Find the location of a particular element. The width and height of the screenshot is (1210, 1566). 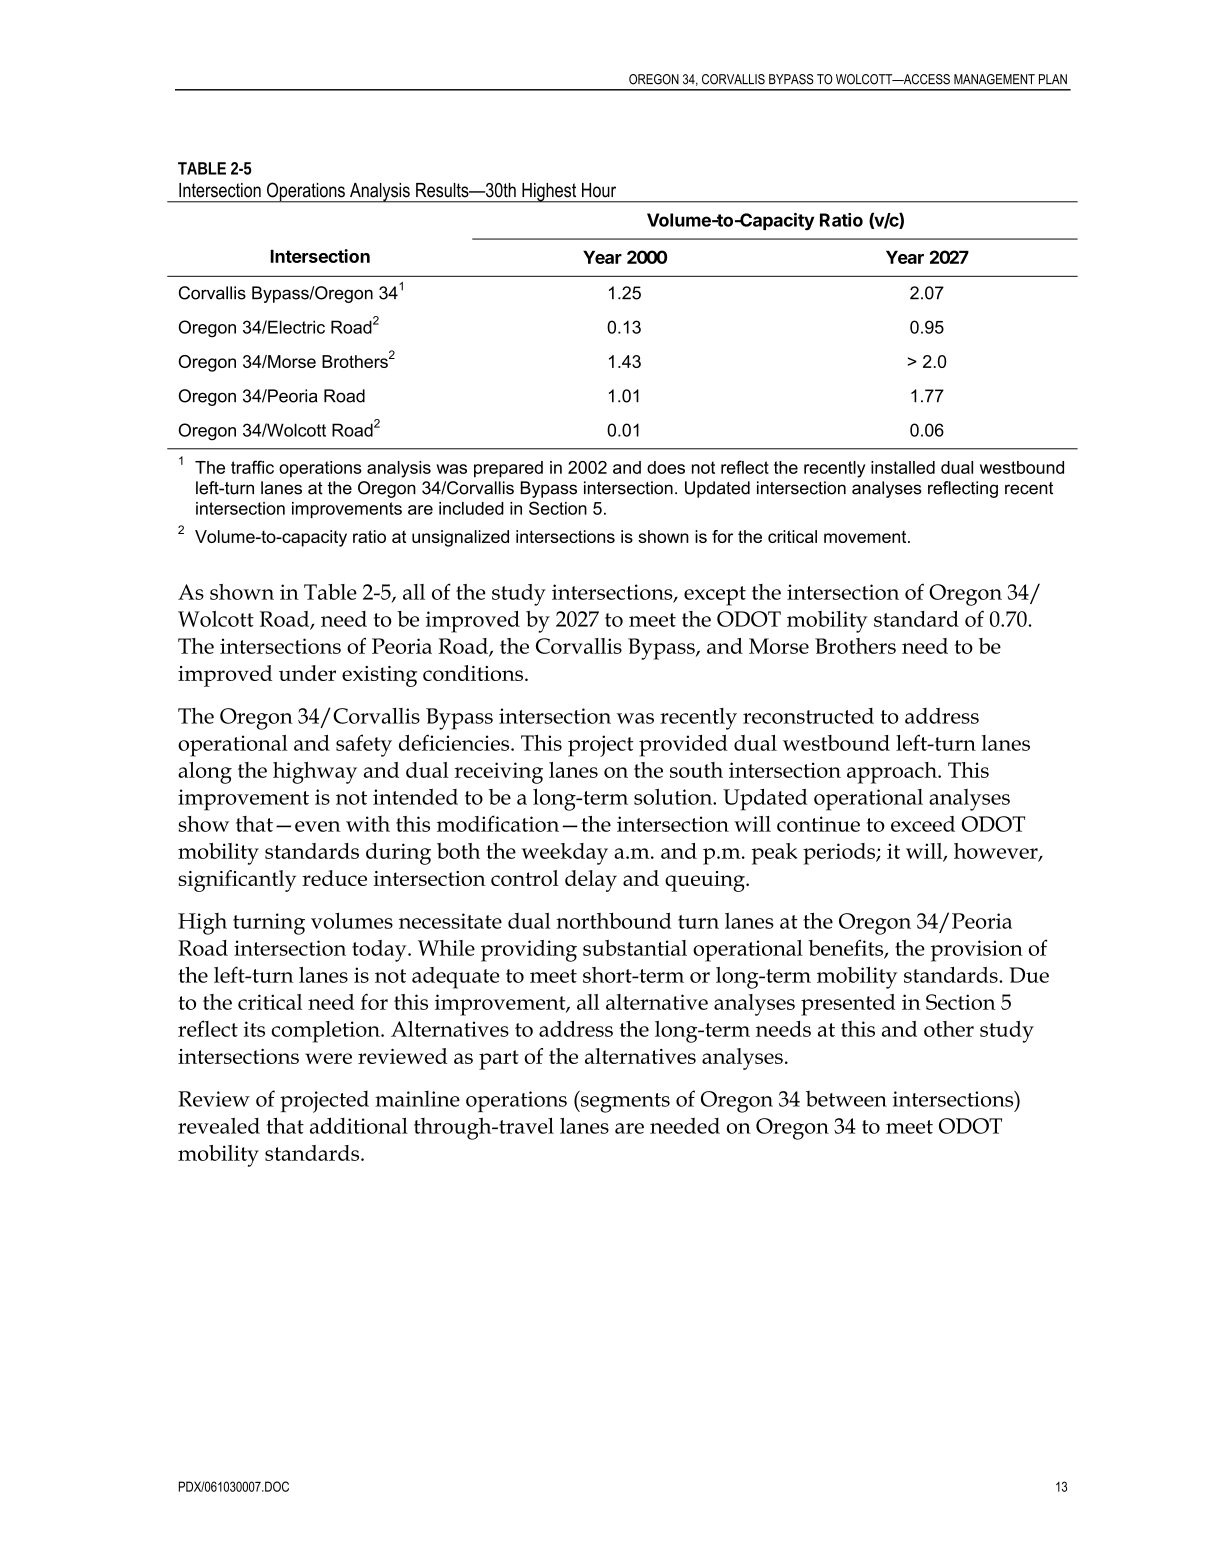

Hour is located at coordinates (599, 190).
